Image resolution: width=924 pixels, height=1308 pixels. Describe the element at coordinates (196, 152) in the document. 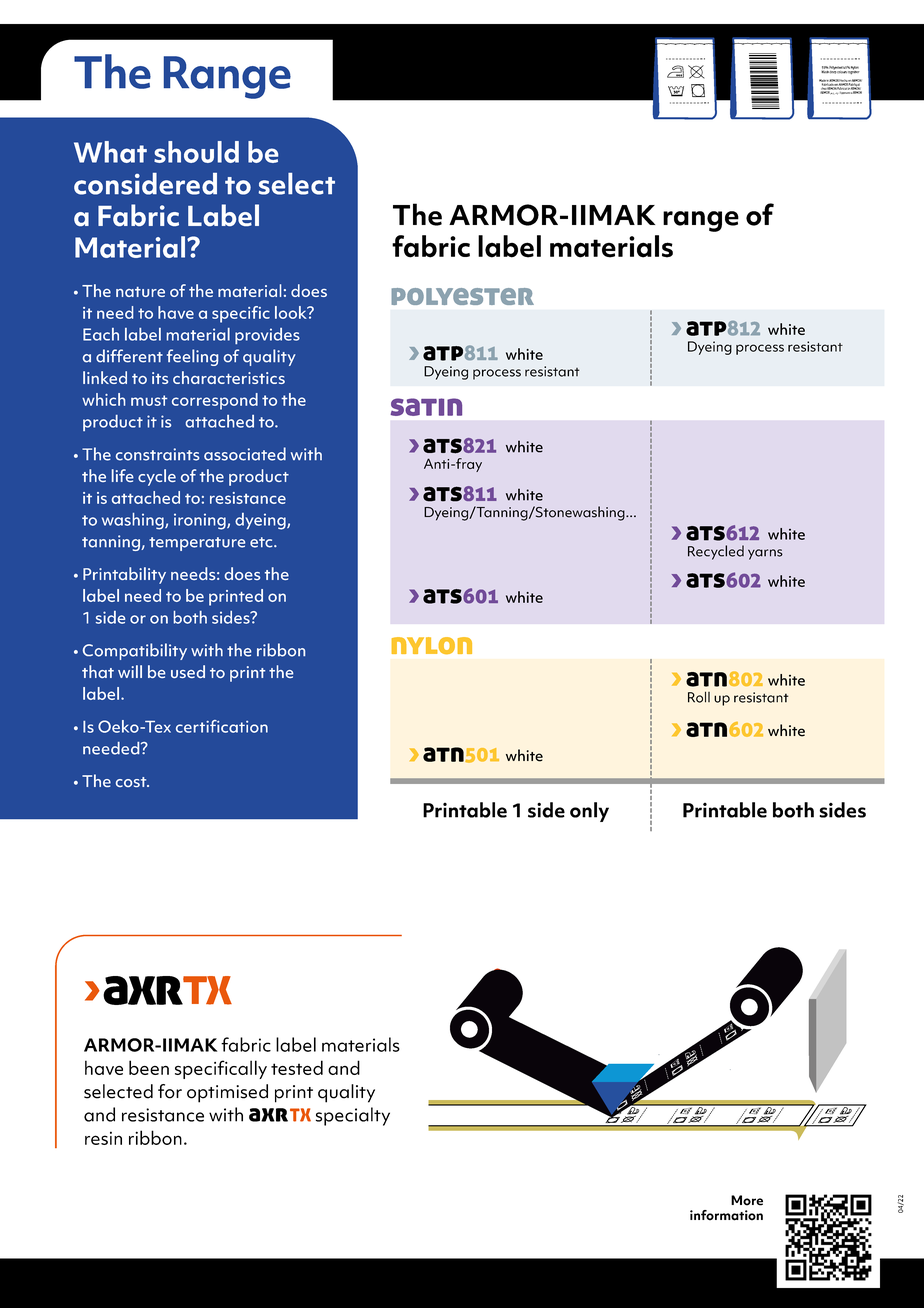

I see `should` at that location.
